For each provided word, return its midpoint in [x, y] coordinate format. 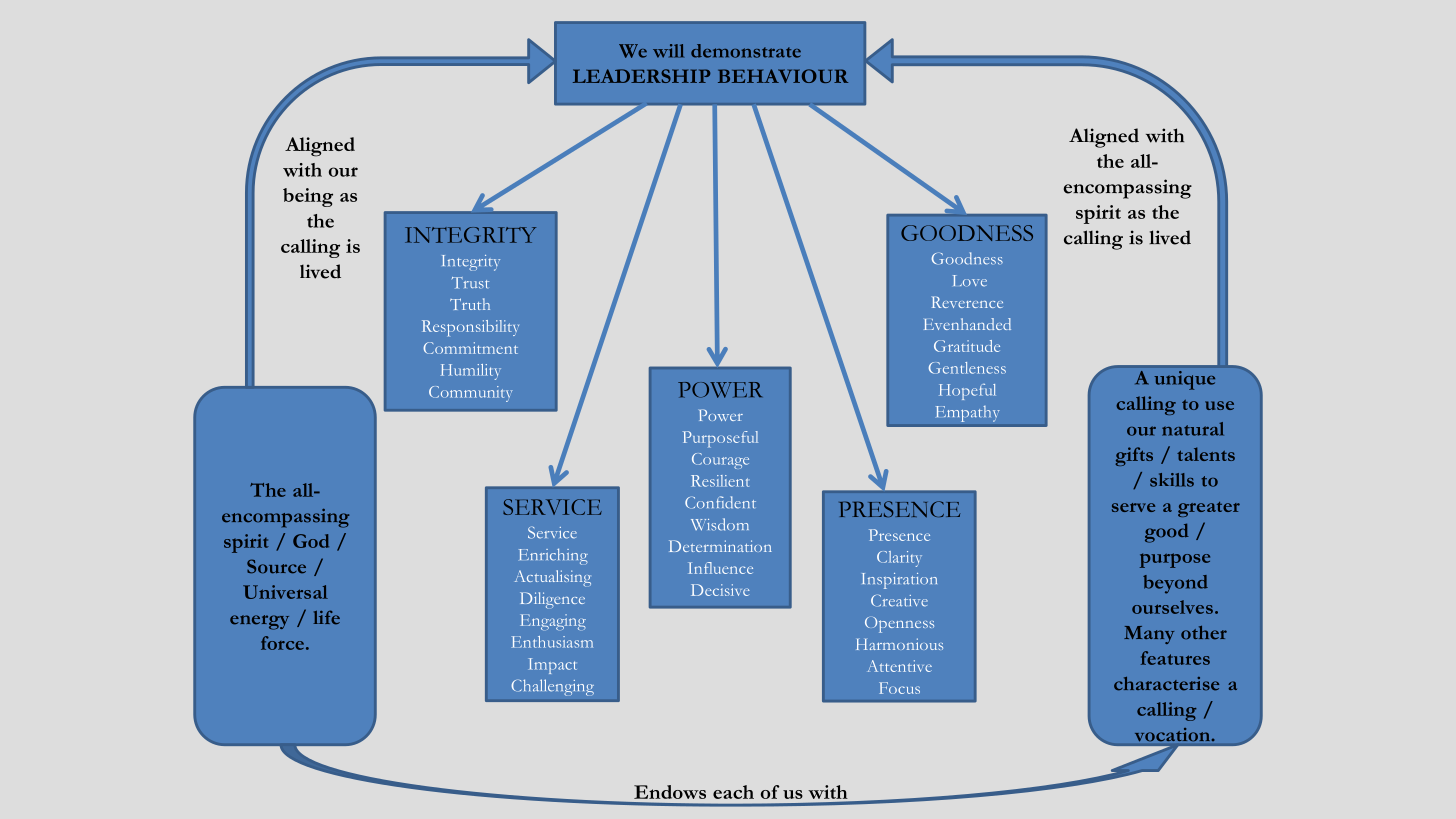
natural [1193, 429]
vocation [1174, 734]
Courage [720, 461]
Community [471, 394]
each [733, 792]
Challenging [552, 687]
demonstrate [746, 51]
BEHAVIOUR [783, 76]
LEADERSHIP [642, 76]
